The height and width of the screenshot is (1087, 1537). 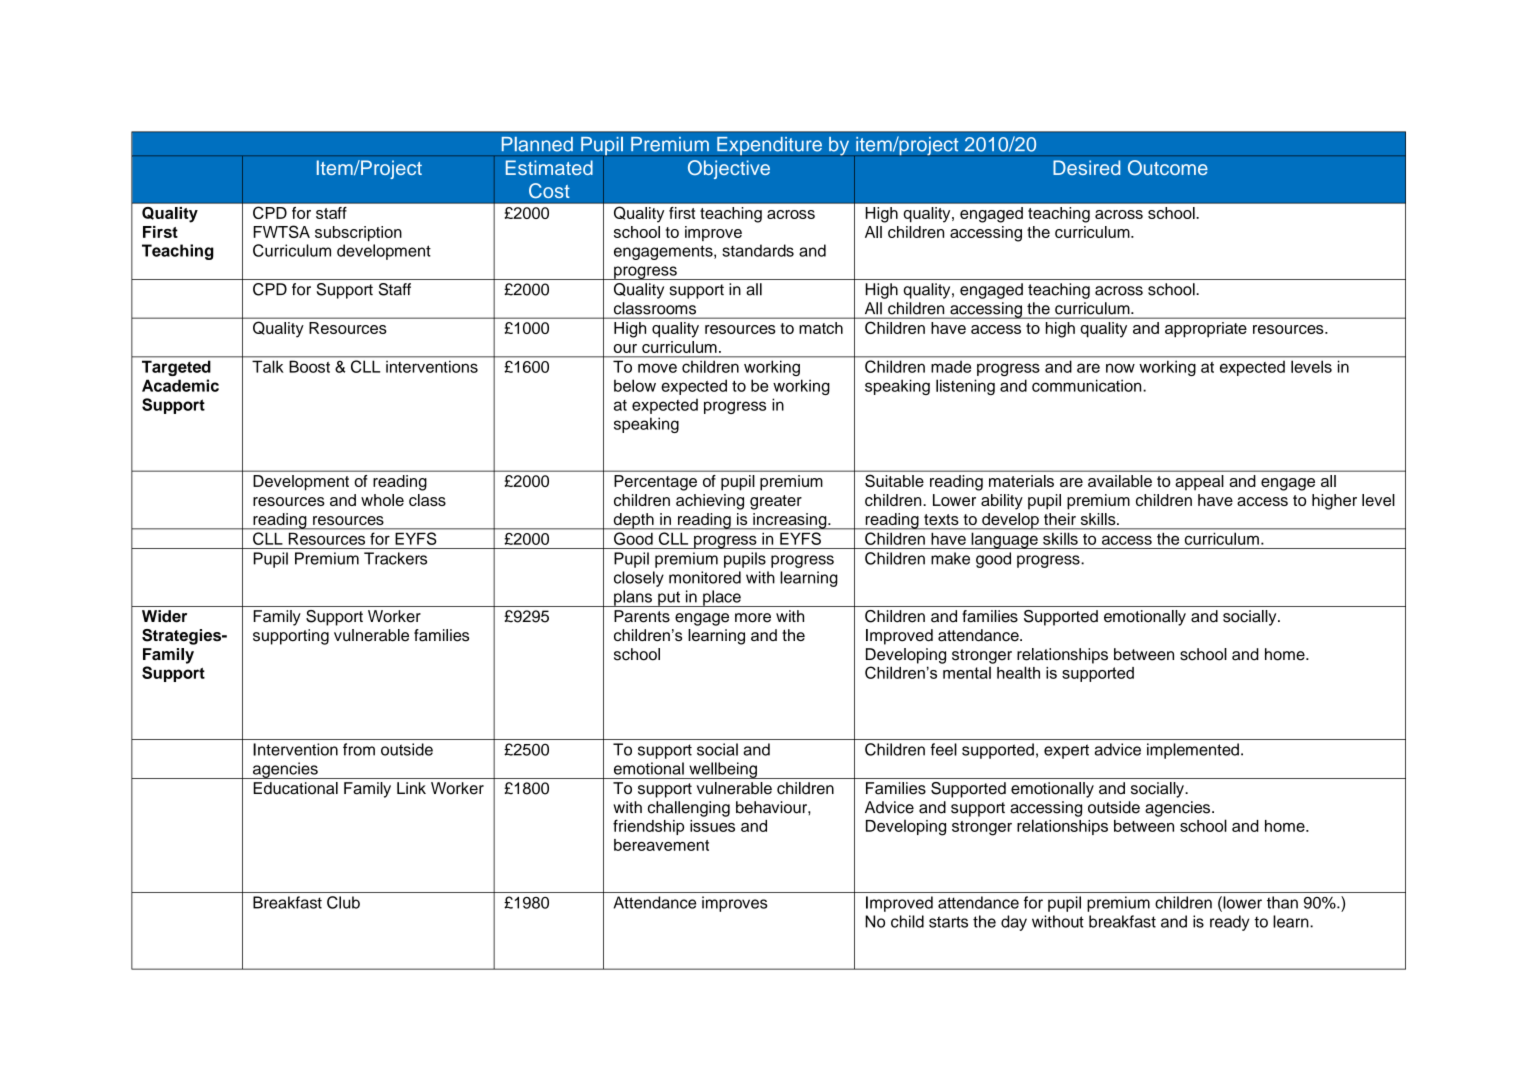 What do you see at coordinates (729, 169) in the screenshot?
I see `Objective` at bounding box center [729, 169].
